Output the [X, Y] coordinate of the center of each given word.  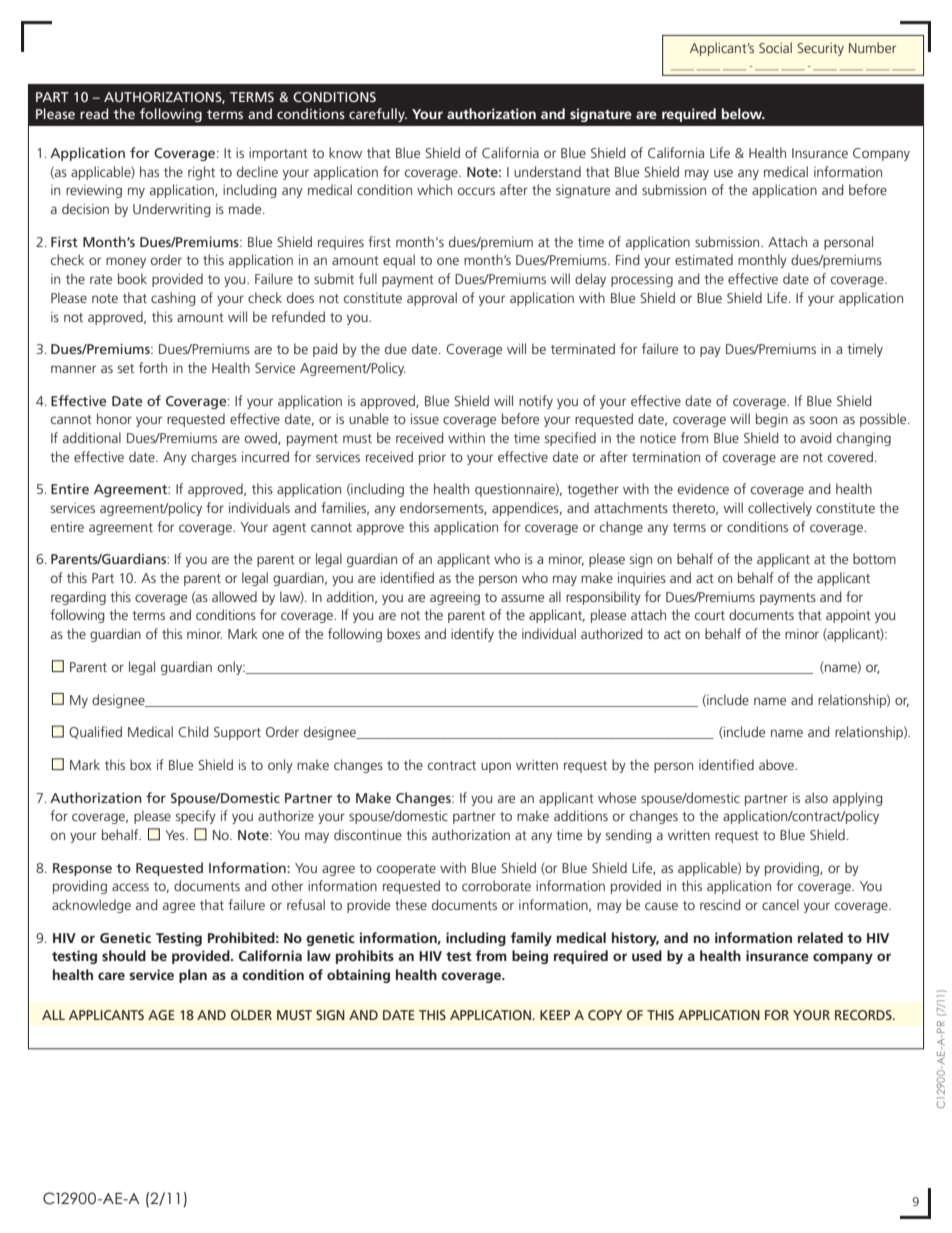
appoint [848, 616]
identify [472, 635]
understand [547, 171]
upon [496, 767]
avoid [816, 437]
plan [193, 976]
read [94, 113]
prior [432, 458]
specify [195, 817]
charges [214, 458]
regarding [78, 598]
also [816, 797]
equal [399, 261]
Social [775, 47]
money [126, 262]
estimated [704, 259]
